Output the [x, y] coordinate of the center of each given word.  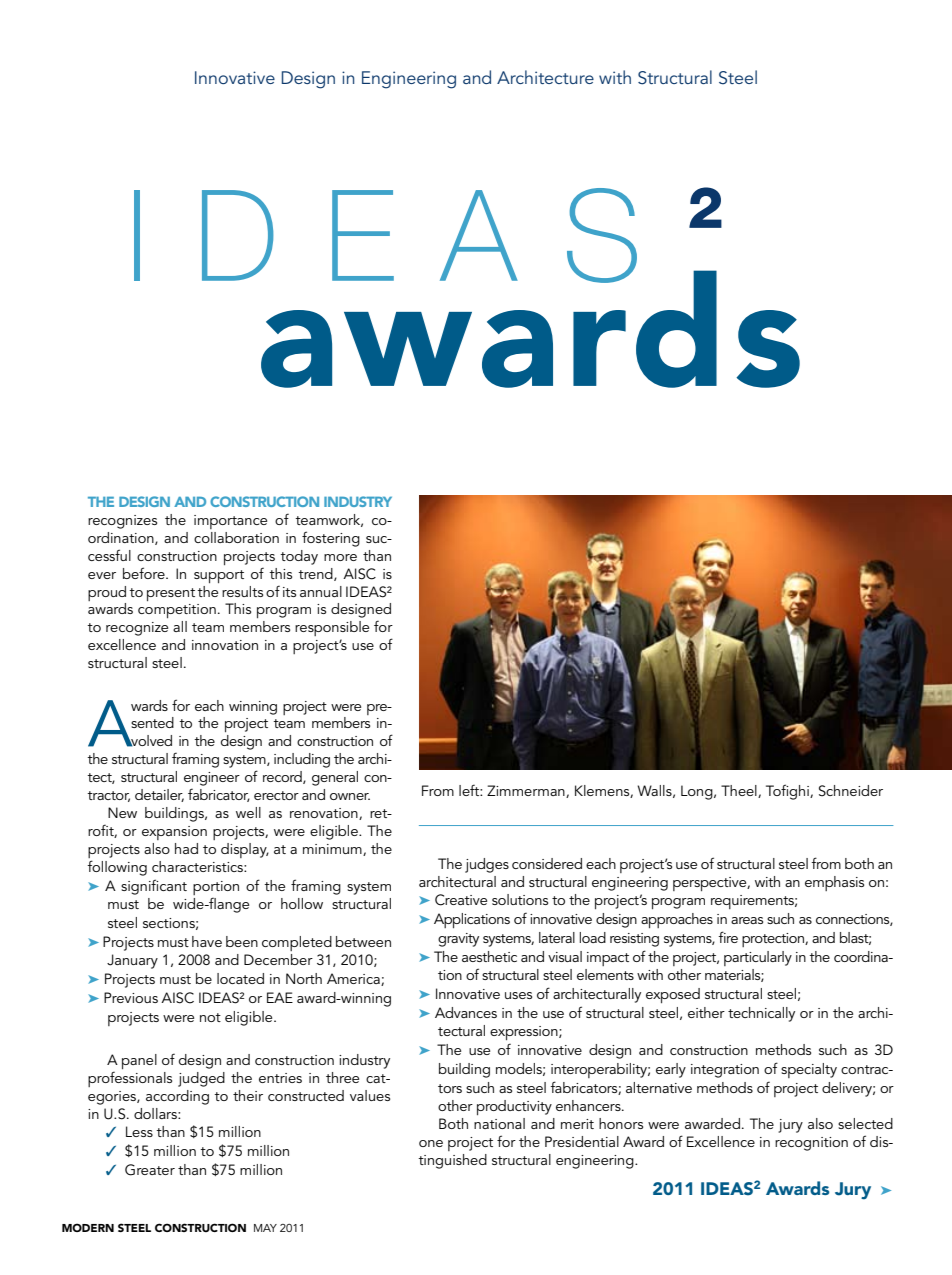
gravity [458, 940]
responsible [332, 628]
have [207, 941]
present [171, 594]
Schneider [851, 791]
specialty [809, 1070]
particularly [758, 958]
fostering [331, 539]
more [340, 557]
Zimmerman [527, 791]
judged [201, 1079]
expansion [174, 833]
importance [230, 522]
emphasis [834, 883]
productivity [514, 1107]
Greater [150, 1170]
